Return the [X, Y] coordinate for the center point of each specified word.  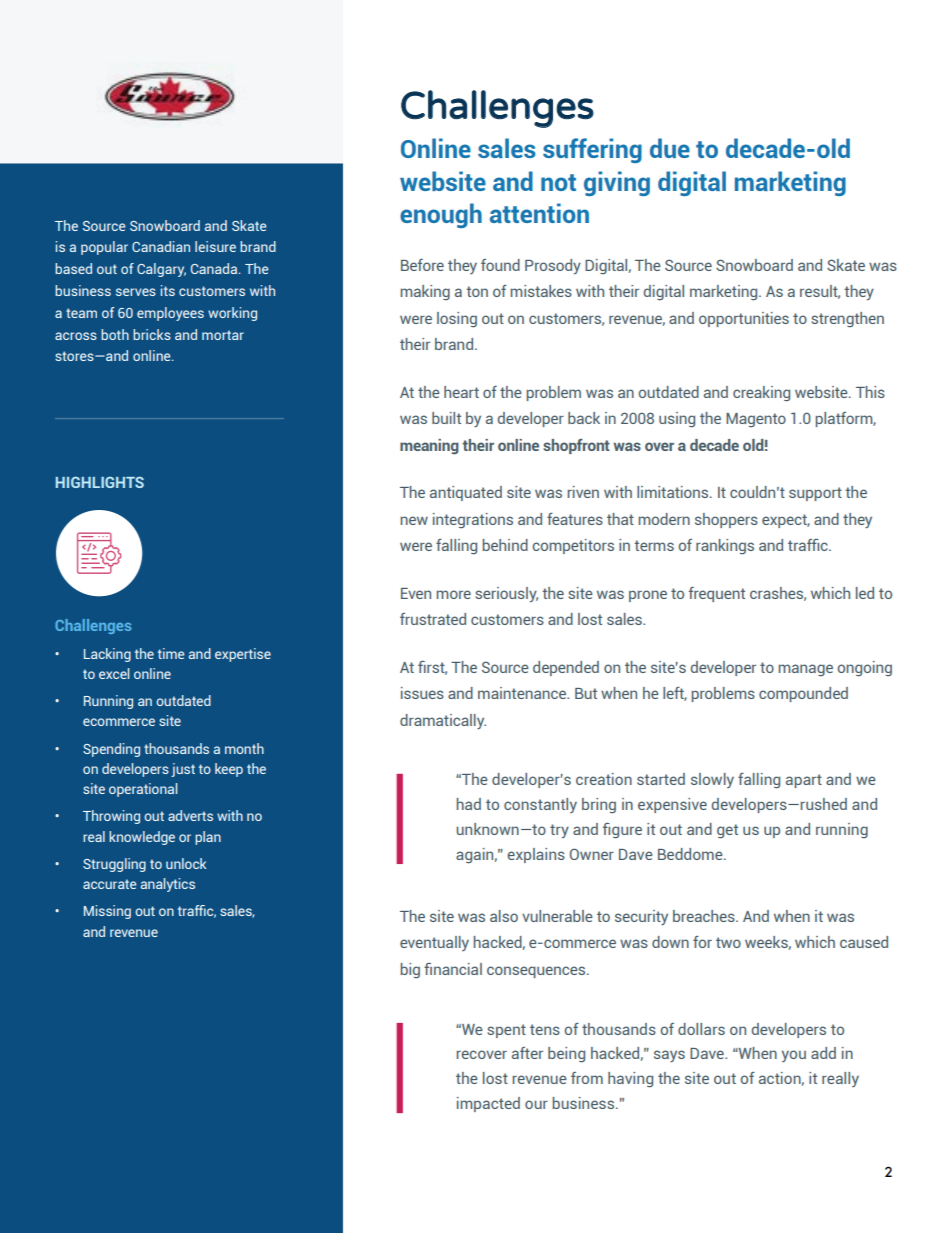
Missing [107, 912]
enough [441, 215]
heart [461, 392]
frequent [717, 594]
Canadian [161, 246]
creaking [761, 394]
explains [536, 855]
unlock [186, 863]
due [670, 148]
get [727, 831]
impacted [488, 1104]
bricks [152, 334]
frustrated [433, 619]
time [171, 653]
